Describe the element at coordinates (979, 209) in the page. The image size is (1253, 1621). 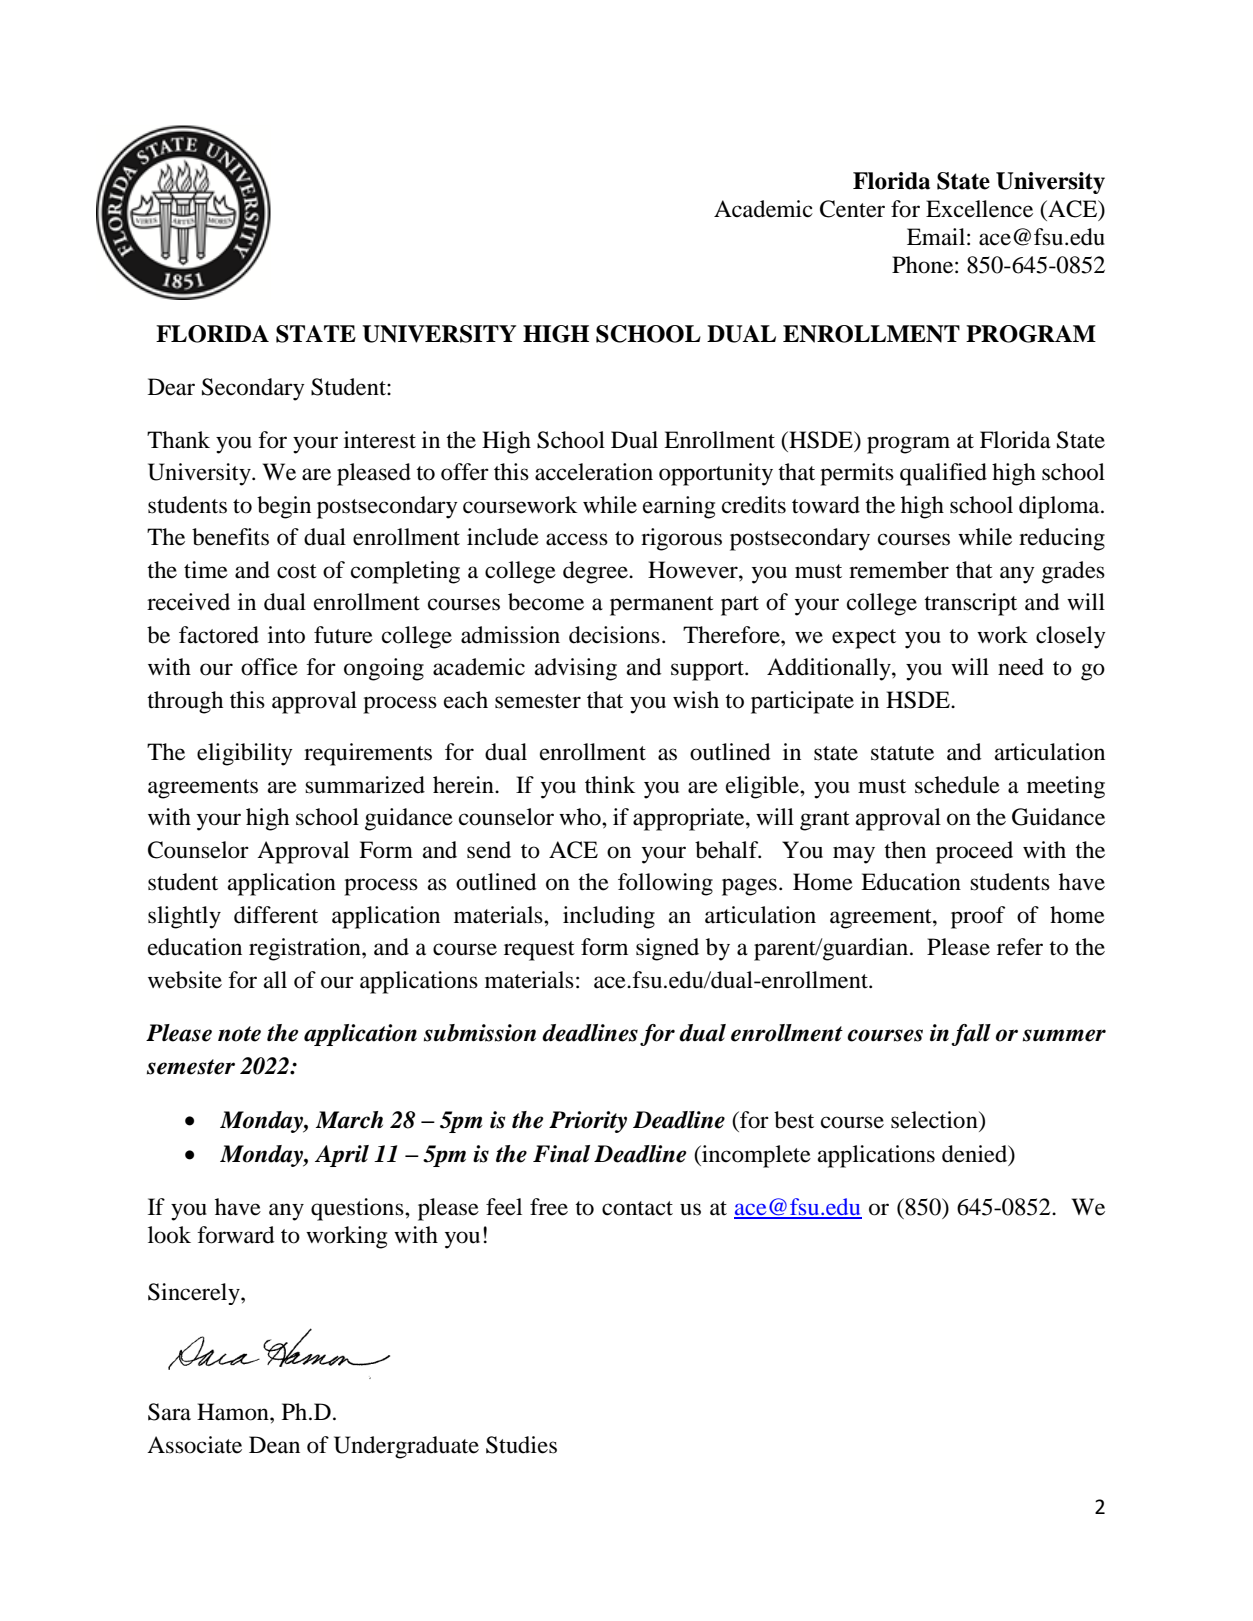
I see `Excellence` at that location.
